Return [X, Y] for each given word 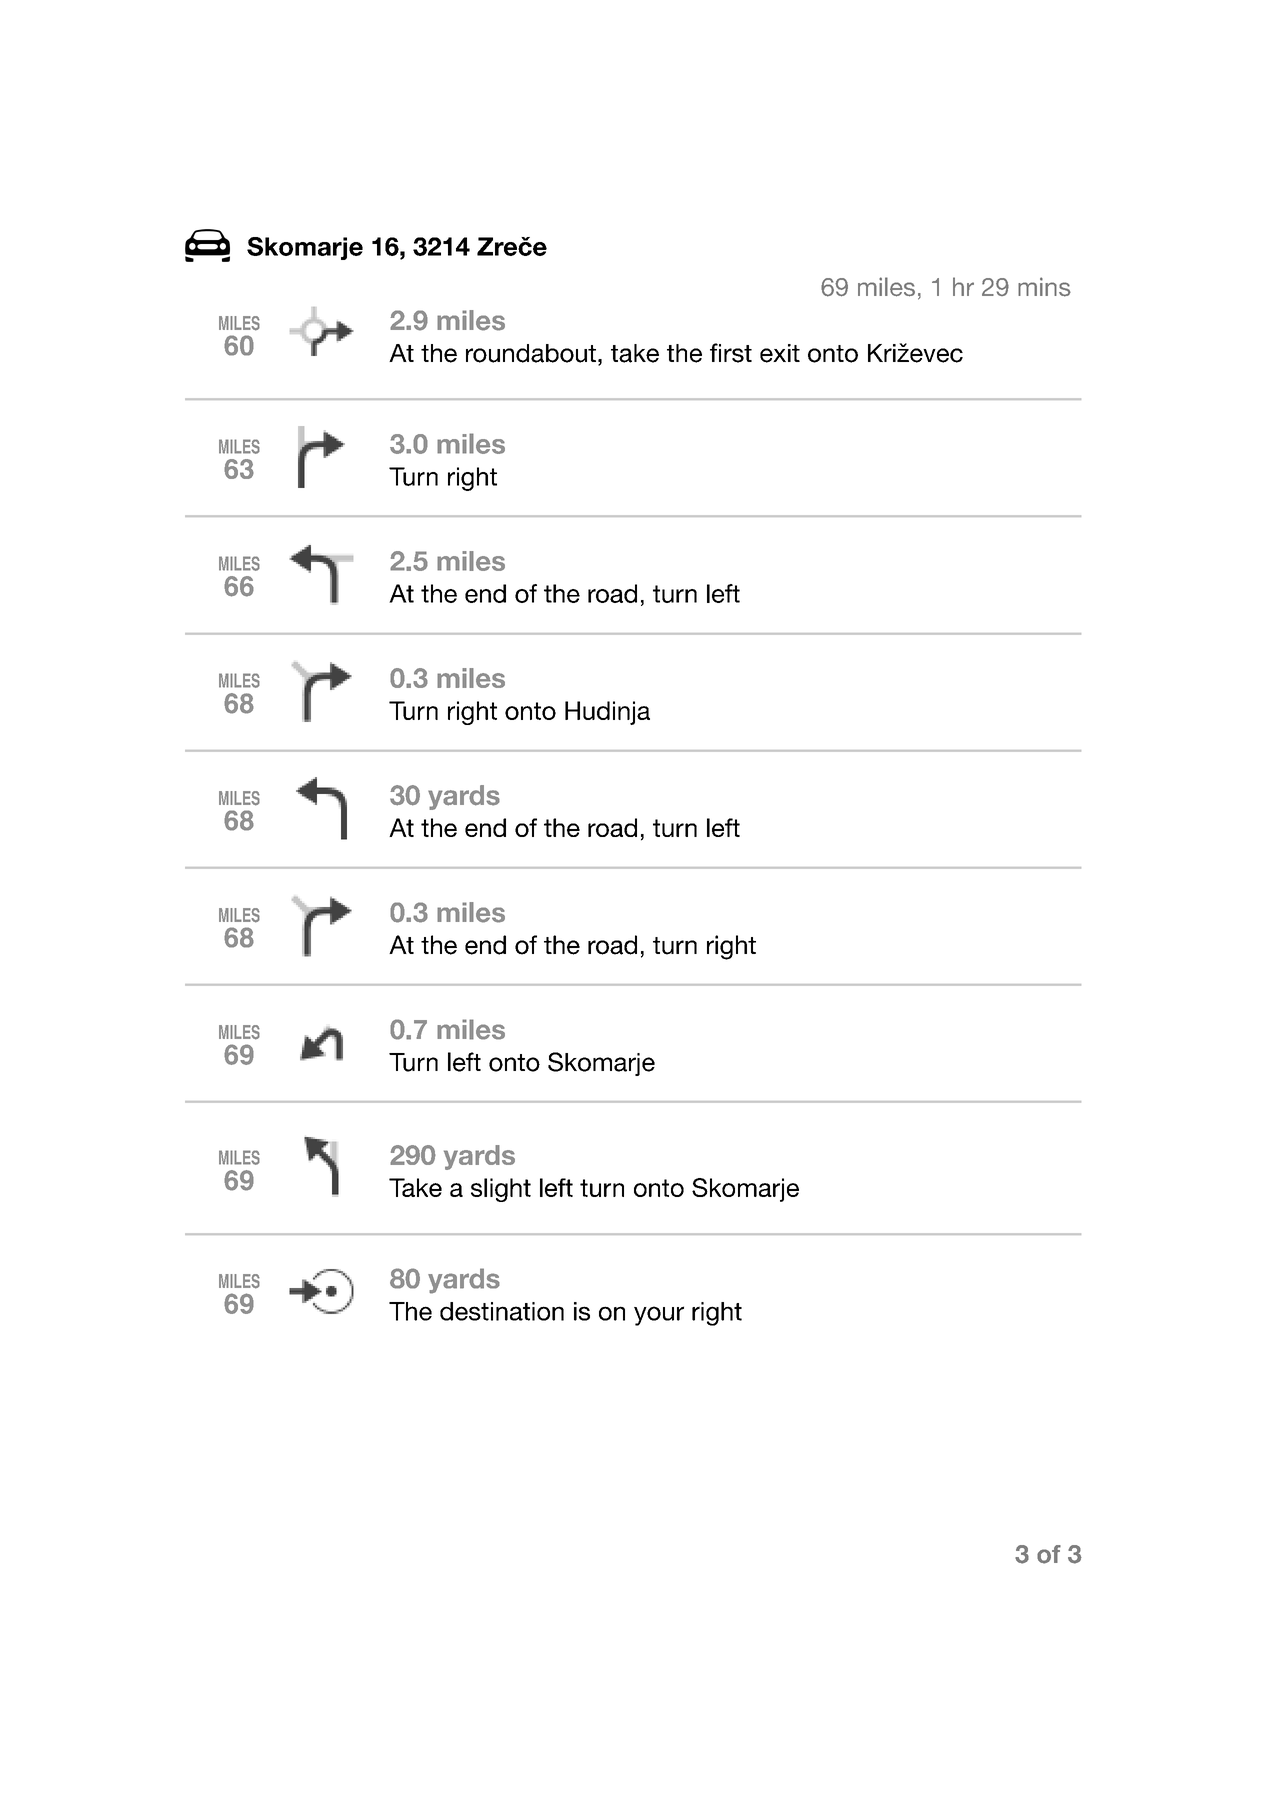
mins [1044, 287]
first [731, 353]
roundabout [531, 353]
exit [780, 353]
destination [502, 1311]
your [659, 1316]
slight [501, 1190]
